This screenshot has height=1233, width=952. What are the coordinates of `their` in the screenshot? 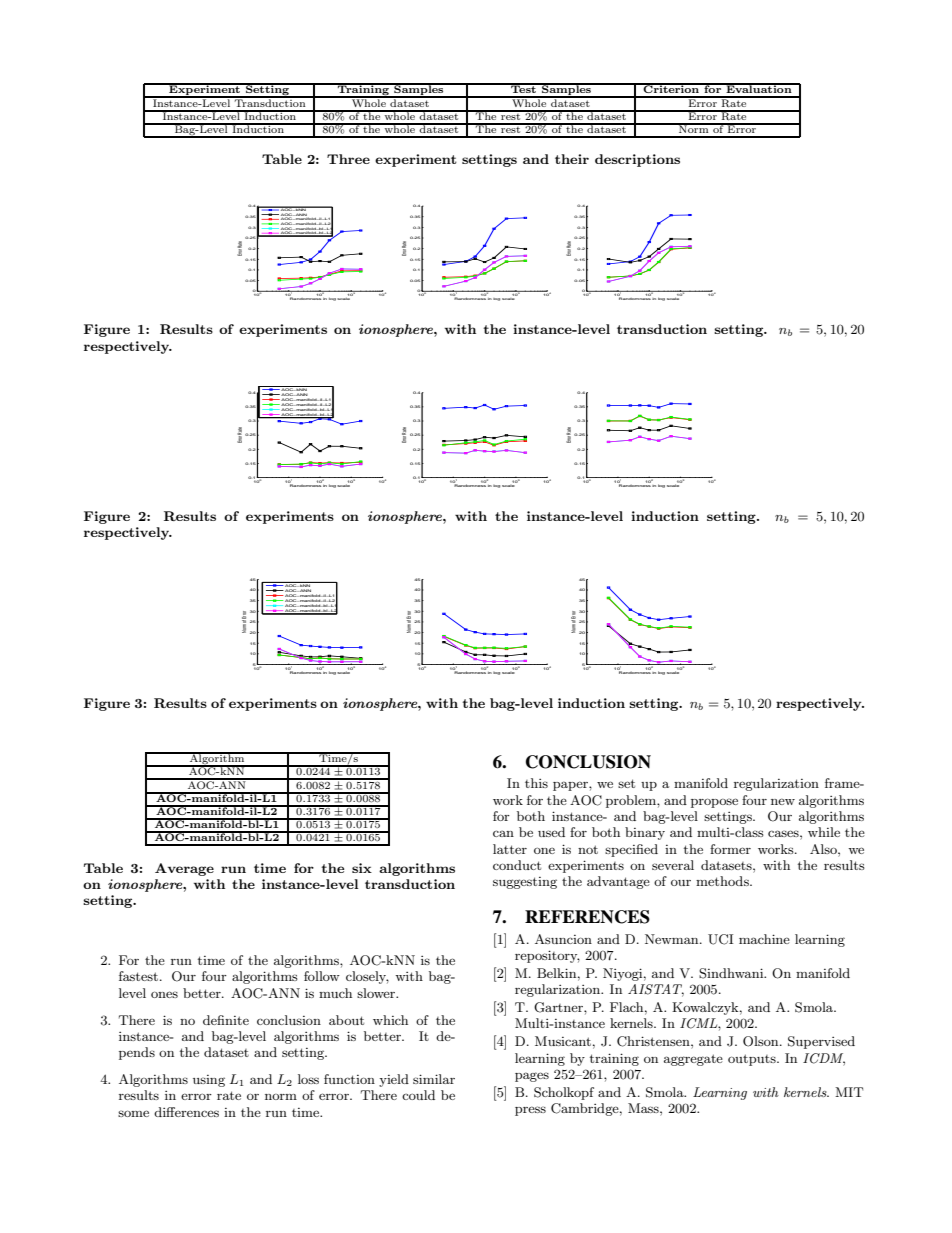 It's located at (572, 159).
